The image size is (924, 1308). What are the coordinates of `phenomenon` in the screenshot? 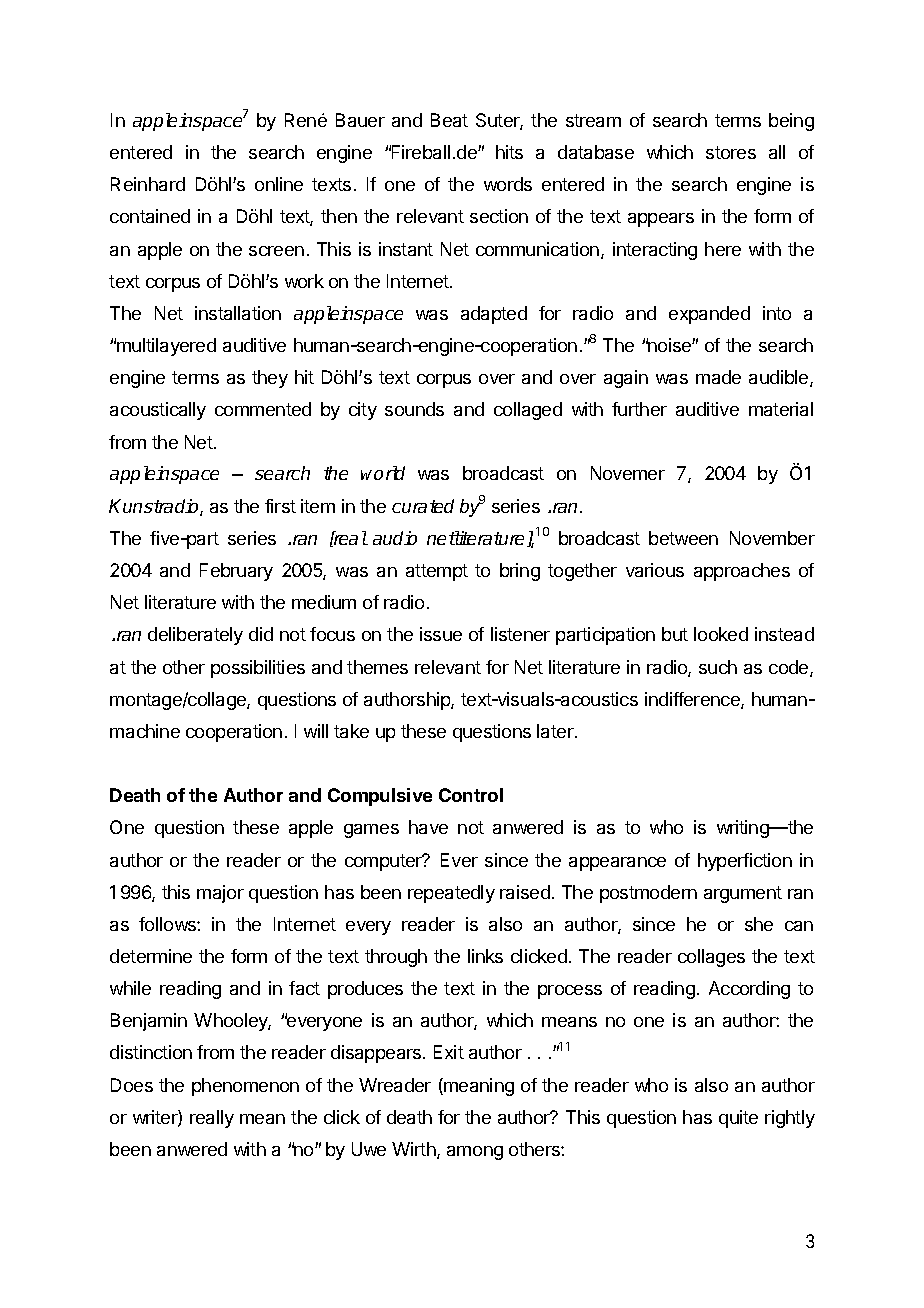 It's located at (245, 1087).
